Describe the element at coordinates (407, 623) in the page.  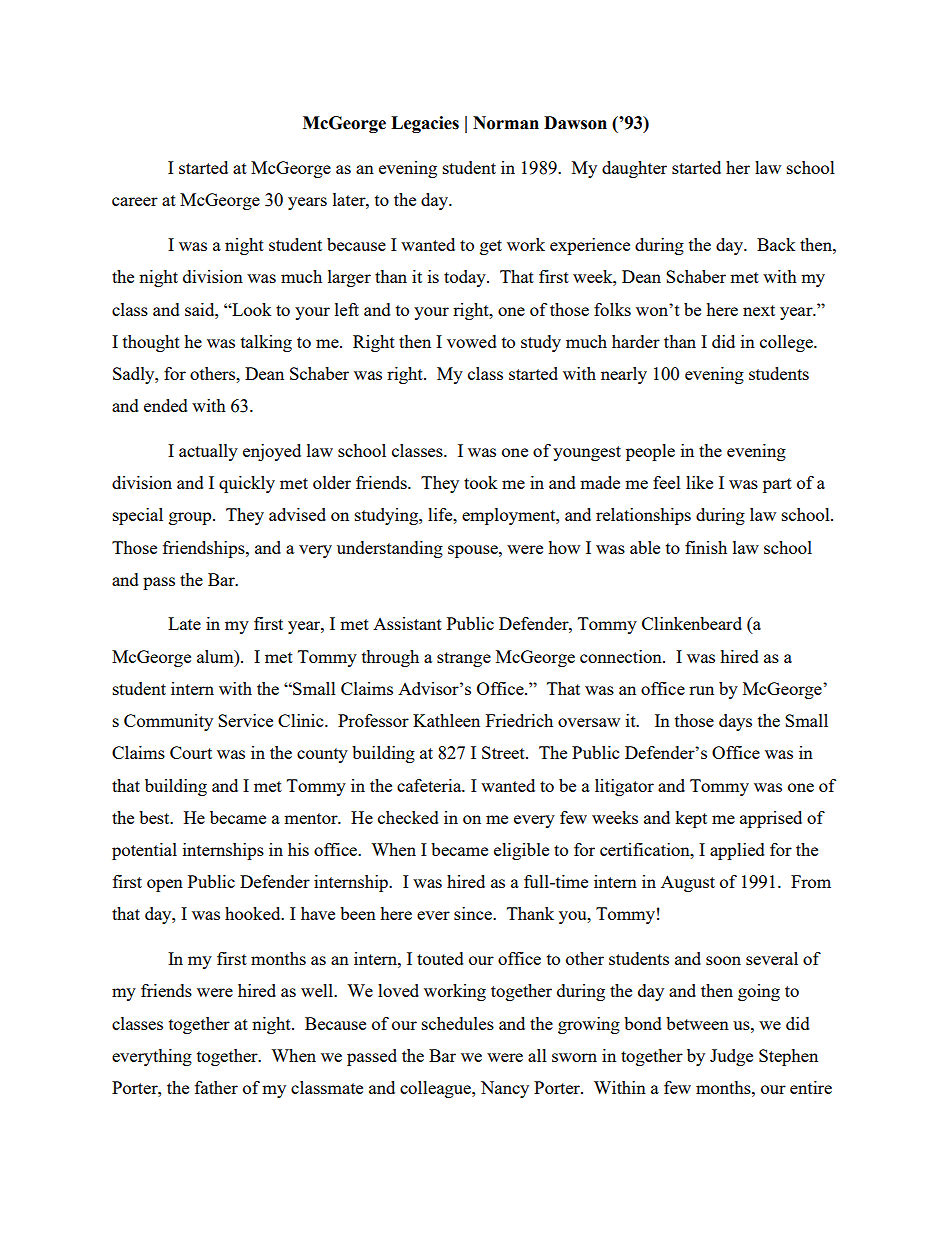
I see `Assistant` at that location.
